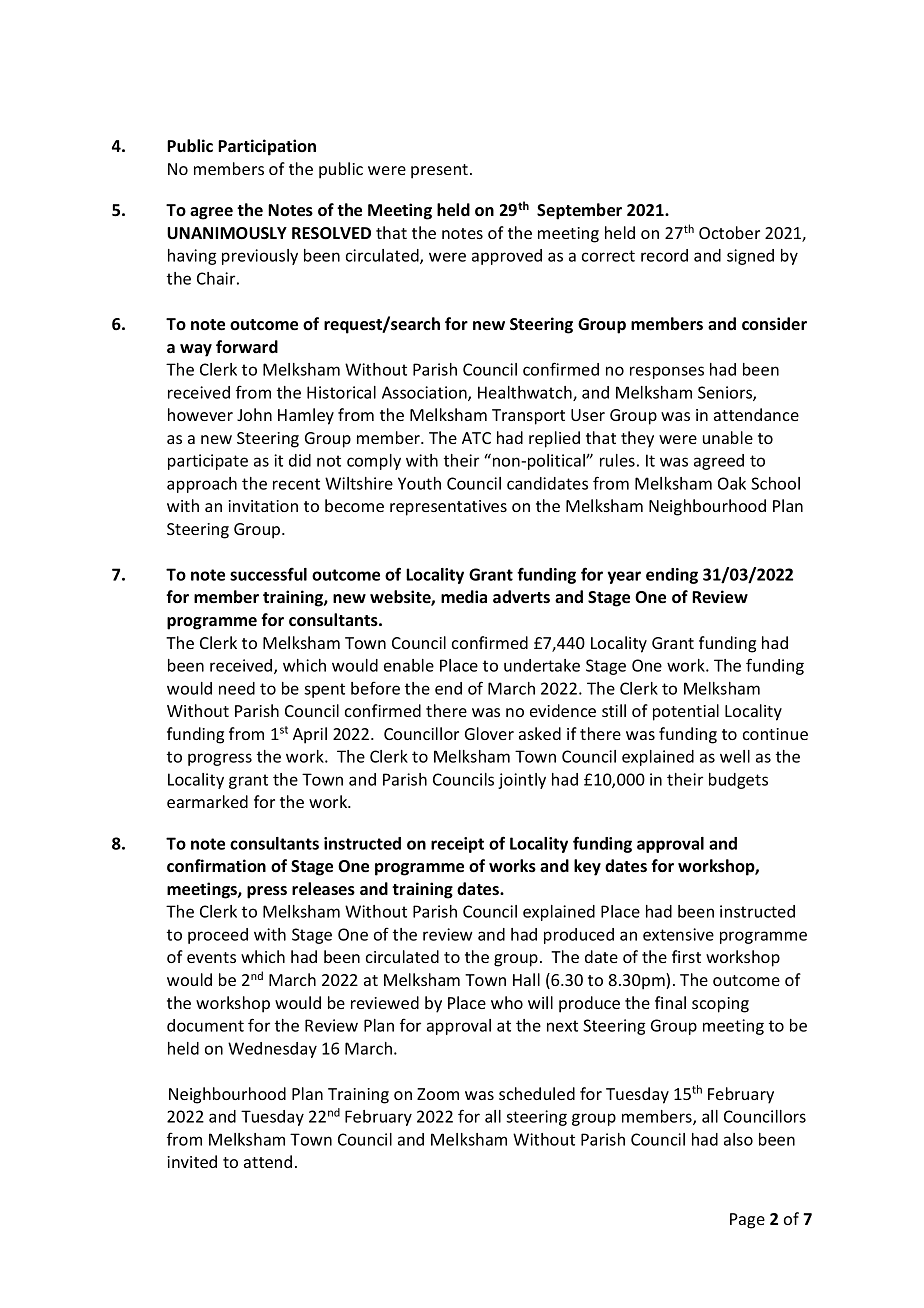 The image size is (924, 1308). I want to click on press, so click(267, 892).
